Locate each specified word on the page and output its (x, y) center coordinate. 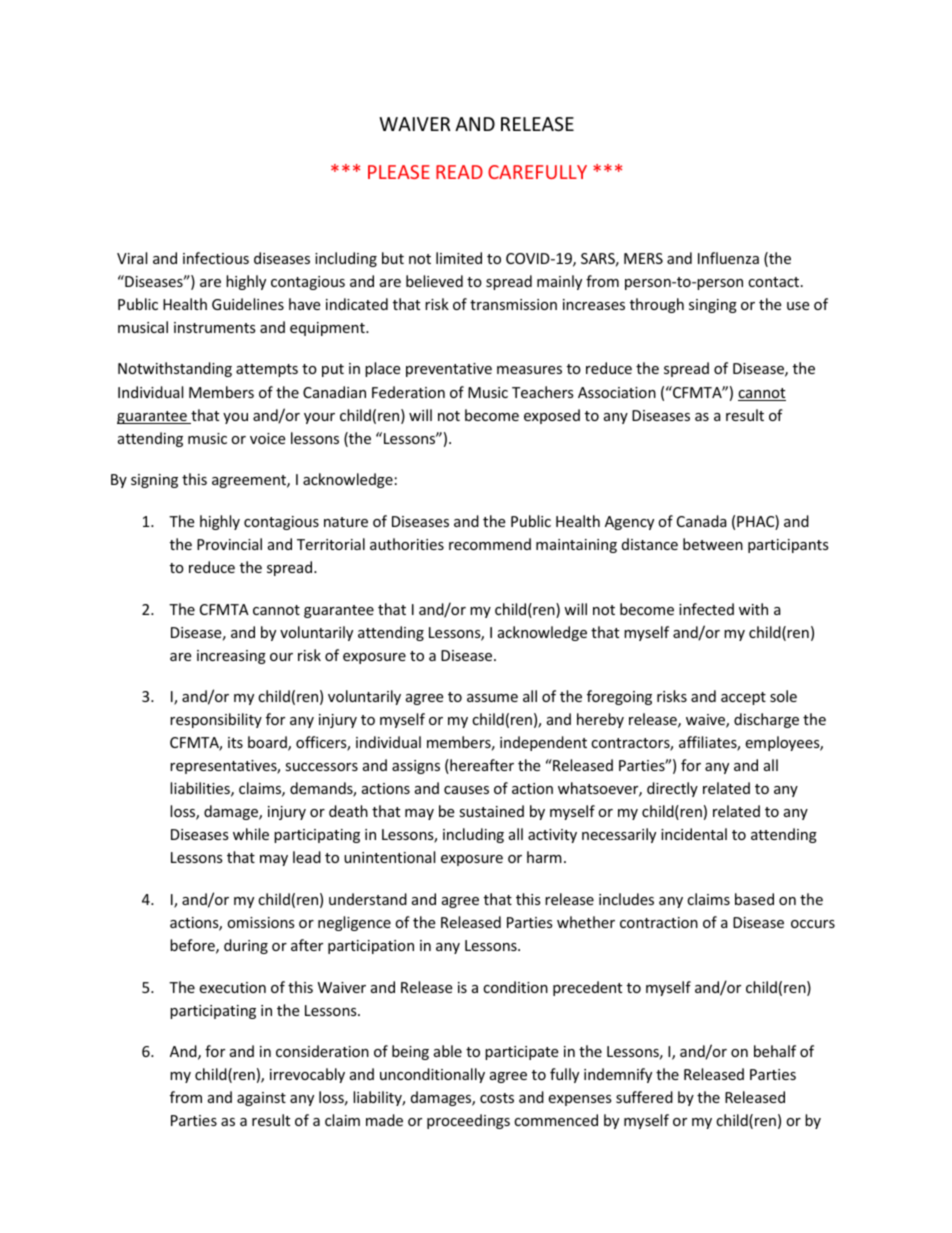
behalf (775, 1051)
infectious (216, 258)
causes (466, 790)
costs (497, 1098)
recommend (490, 544)
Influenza (728, 258)
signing (154, 481)
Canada (702, 521)
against (261, 1099)
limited (459, 258)
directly (672, 789)
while (251, 834)
